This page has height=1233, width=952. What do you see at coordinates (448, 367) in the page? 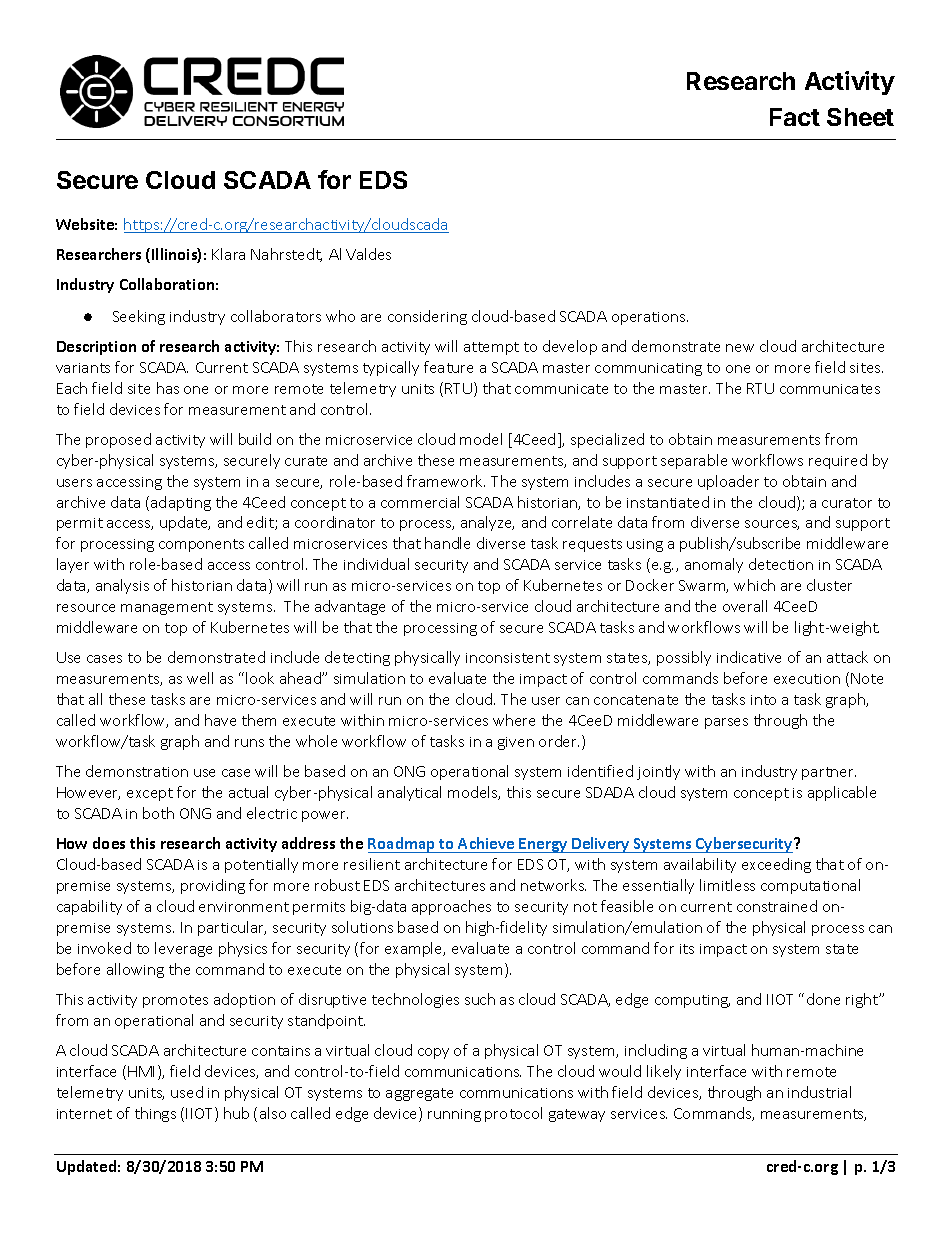
I see `feature` at bounding box center [448, 367].
